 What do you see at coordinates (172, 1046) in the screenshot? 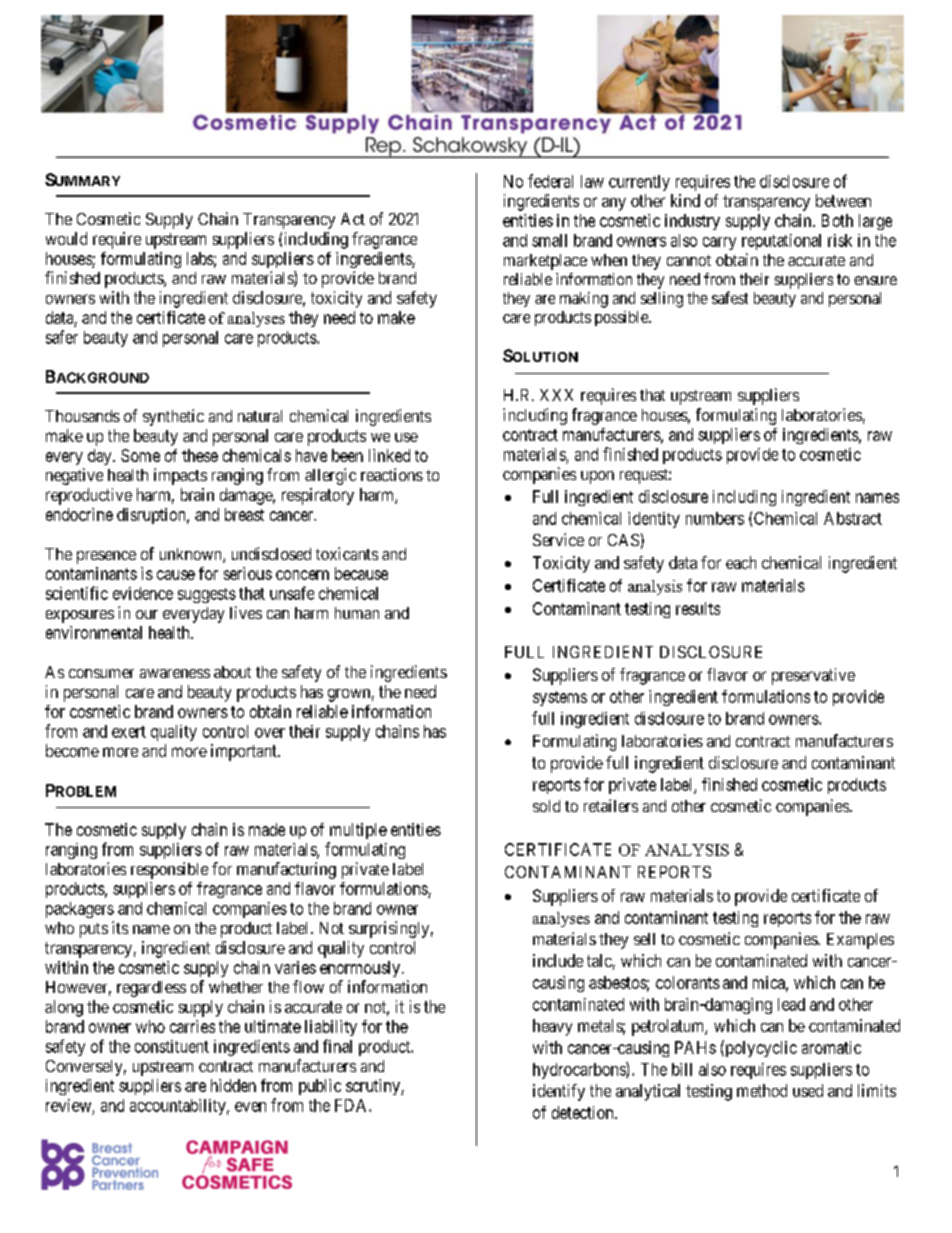
I see `constituent` at bounding box center [172, 1046].
